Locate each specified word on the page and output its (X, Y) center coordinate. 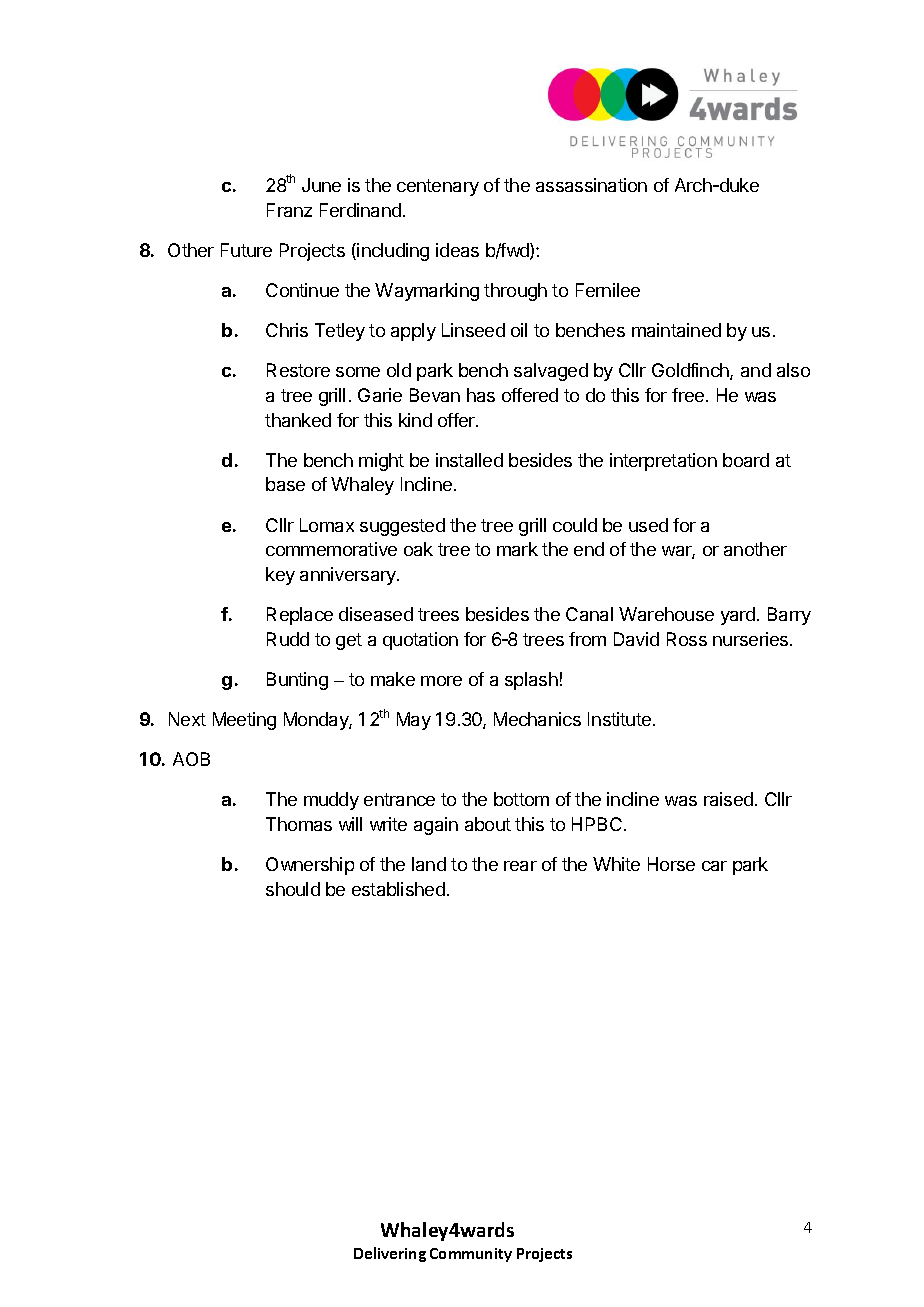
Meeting (244, 721)
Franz (289, 210)
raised (728, 799)
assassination (591, 185)
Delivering (390, 1254)
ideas (457, 250)
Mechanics (537, 719)
